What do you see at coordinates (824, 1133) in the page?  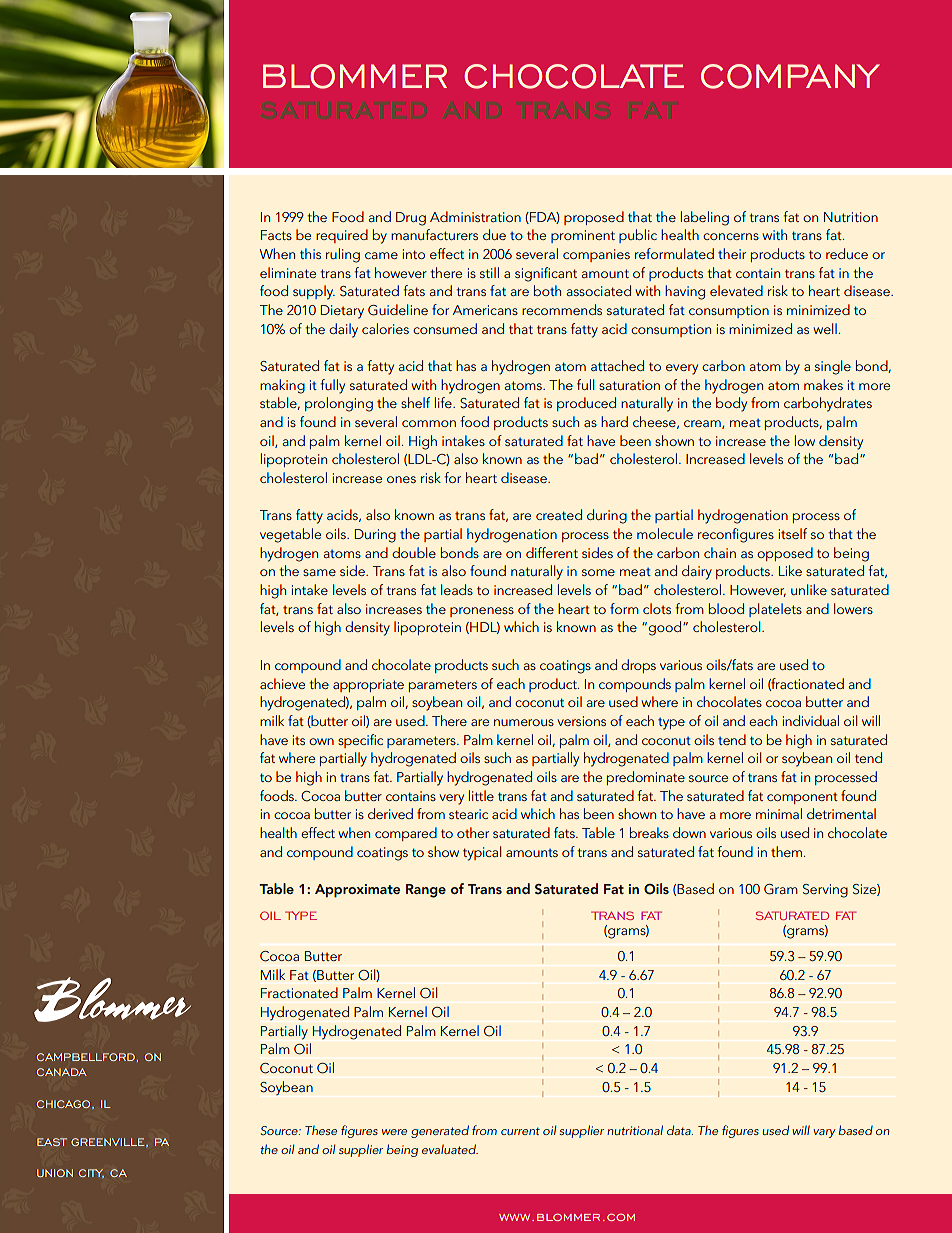 I see `vary` at bounding box center [824, 1133].
